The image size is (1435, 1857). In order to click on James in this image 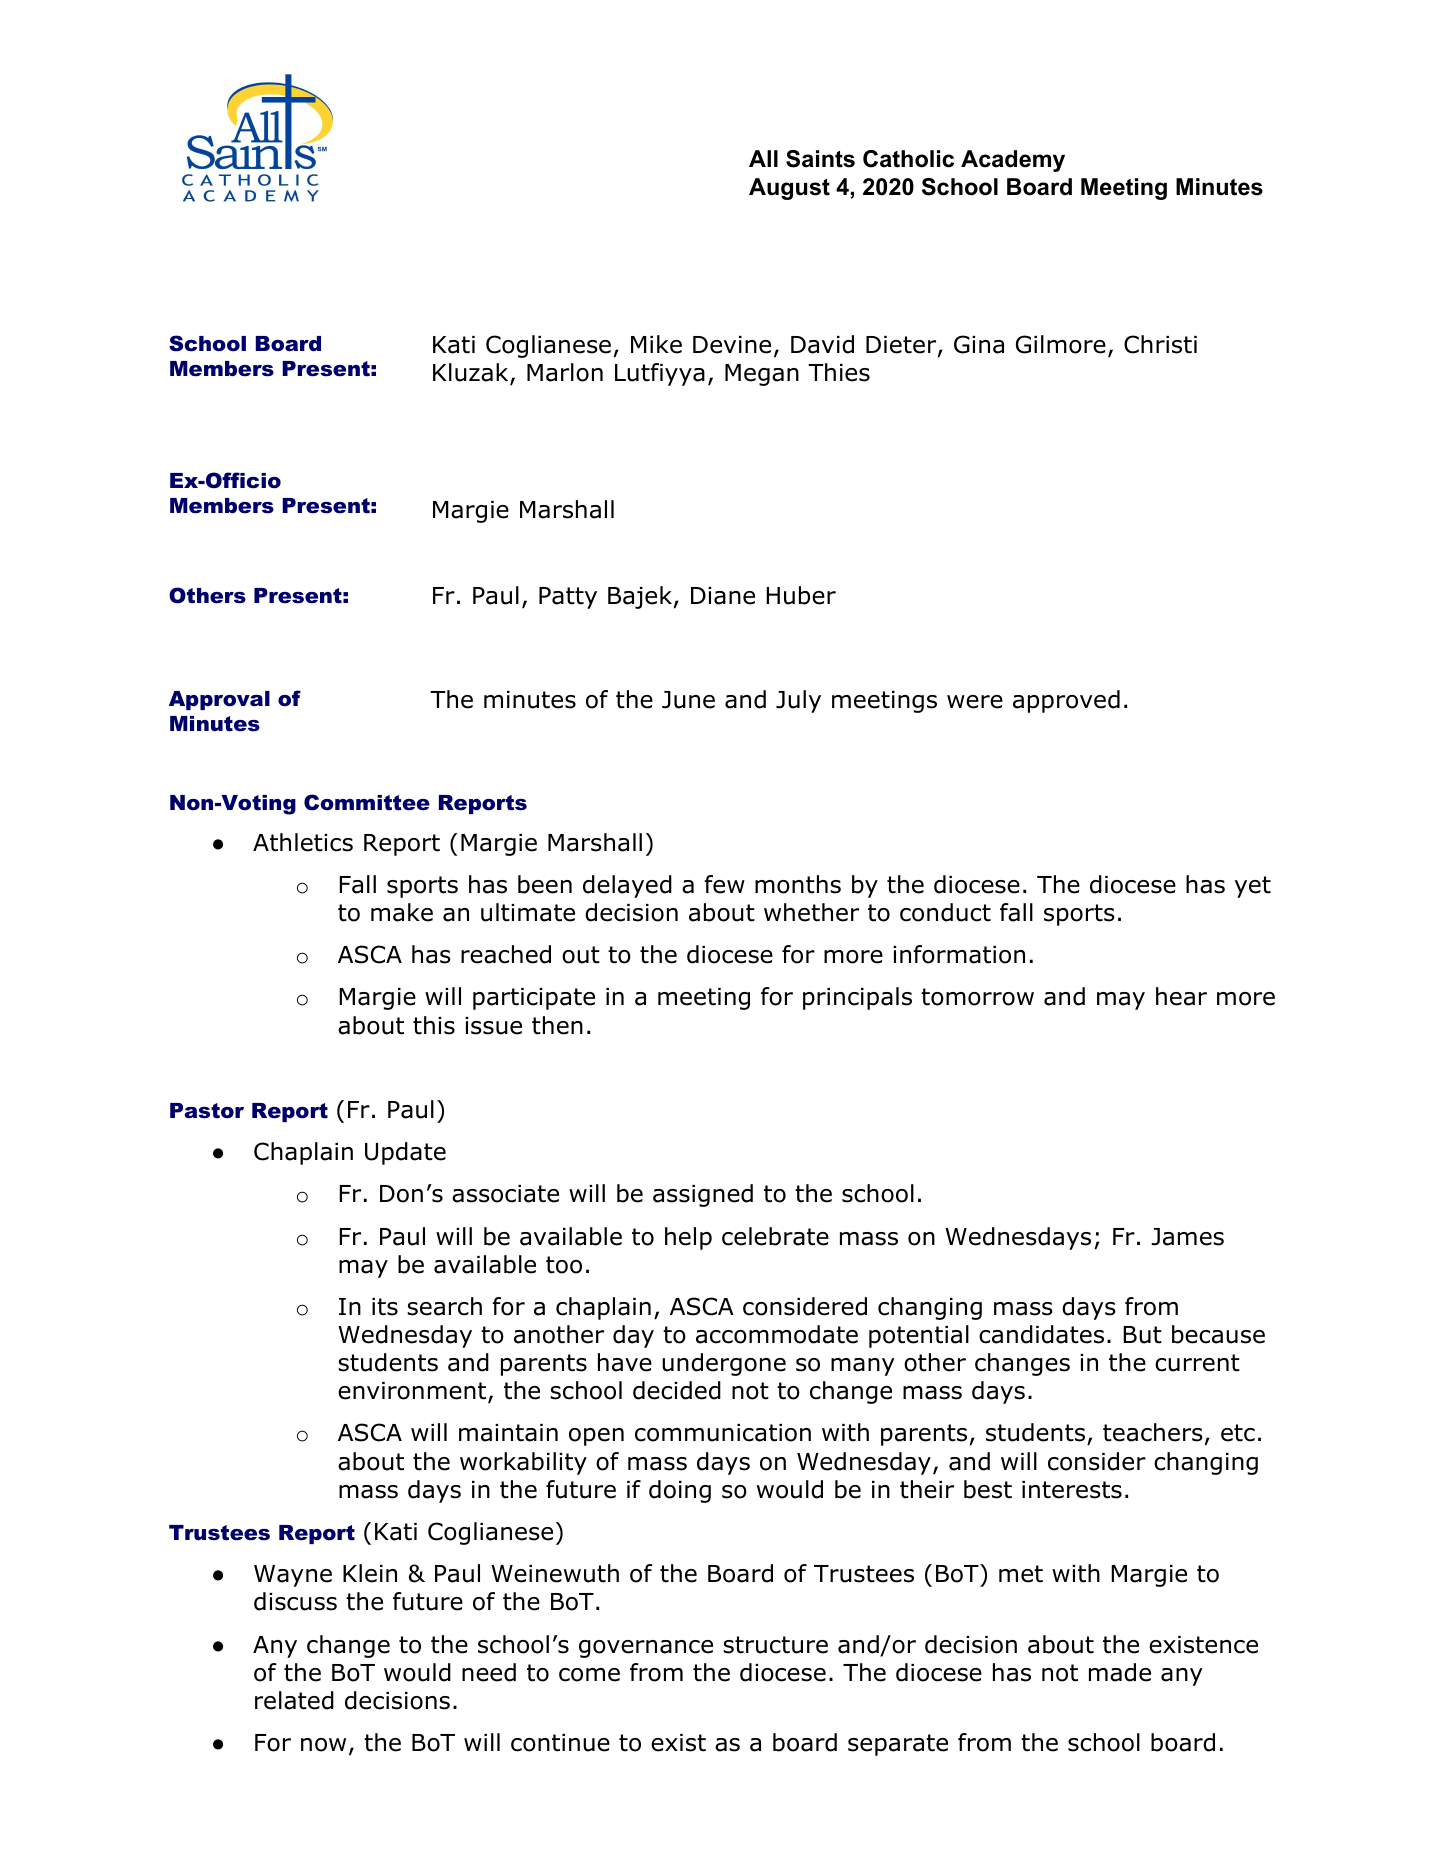, I will do `click(1187, 1237)`.
